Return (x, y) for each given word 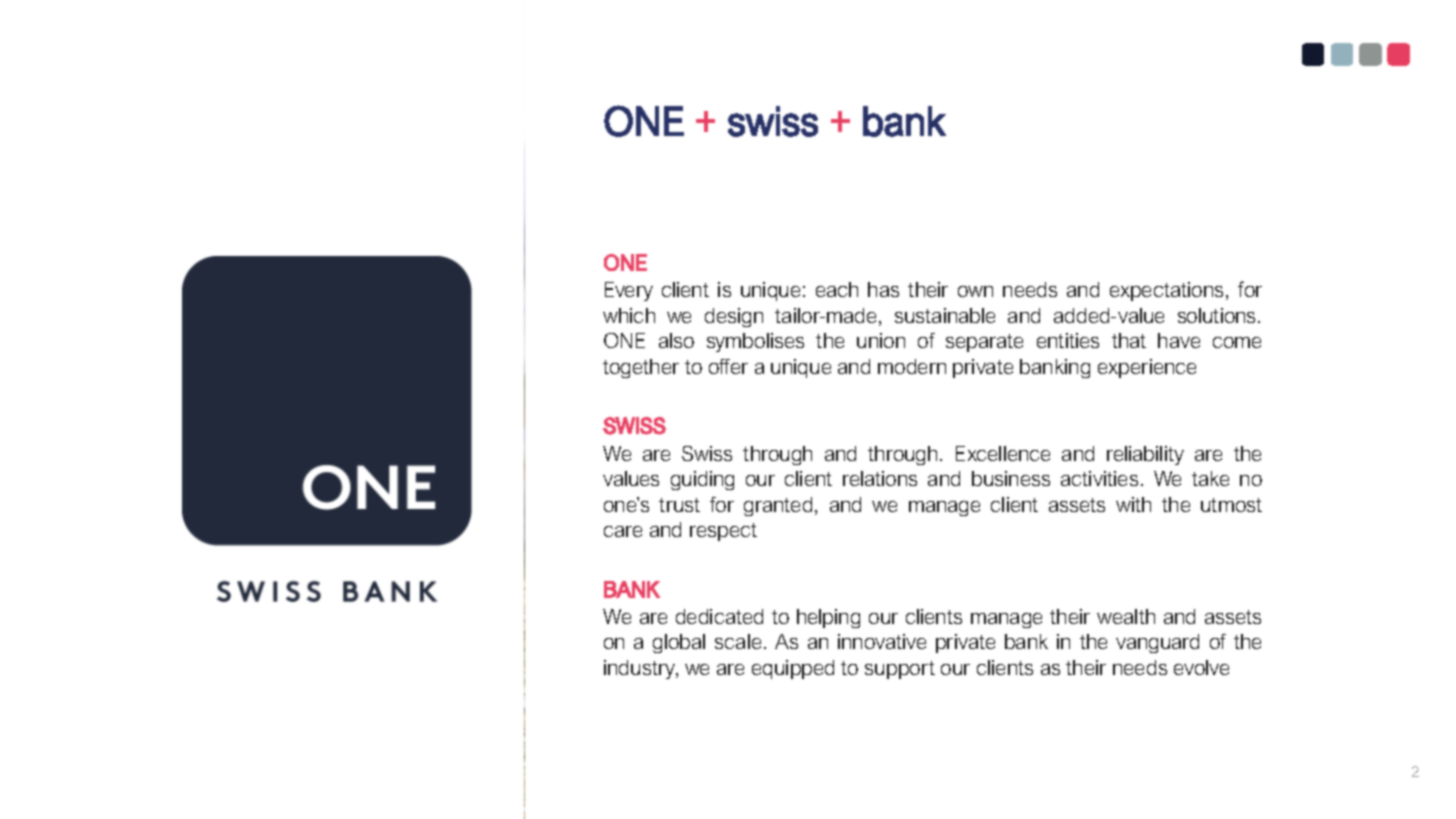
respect (723, 532)
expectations (1166, 291)
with (1133, 504)
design (734, 317)
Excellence (1003, 453)
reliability (1145, 455)
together (641, 368)
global (679, 643)
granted (778, 506)
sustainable (945, 315)
